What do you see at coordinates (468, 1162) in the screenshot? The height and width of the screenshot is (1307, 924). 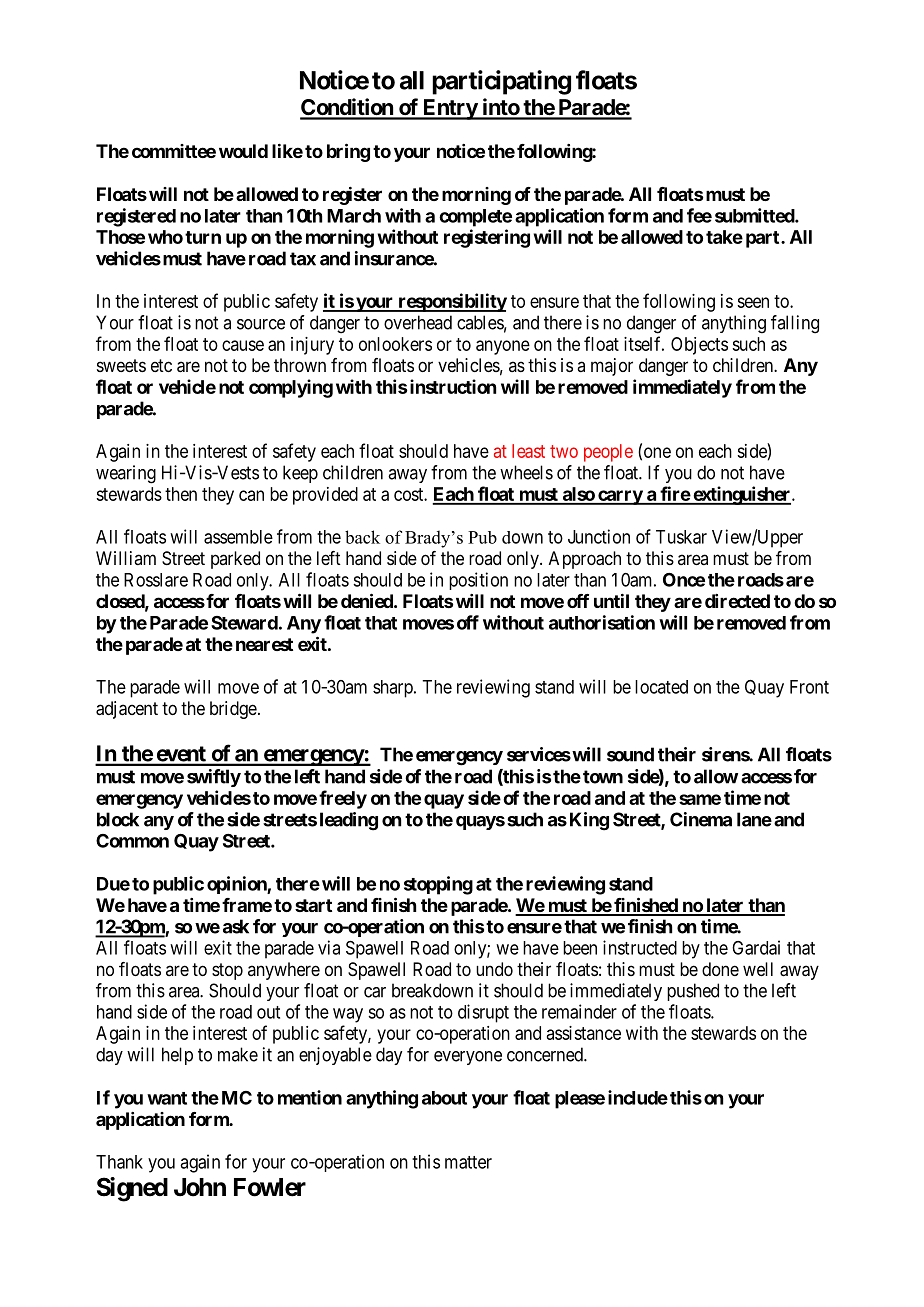 I see `matter` at bounding box center [468, 1162].
